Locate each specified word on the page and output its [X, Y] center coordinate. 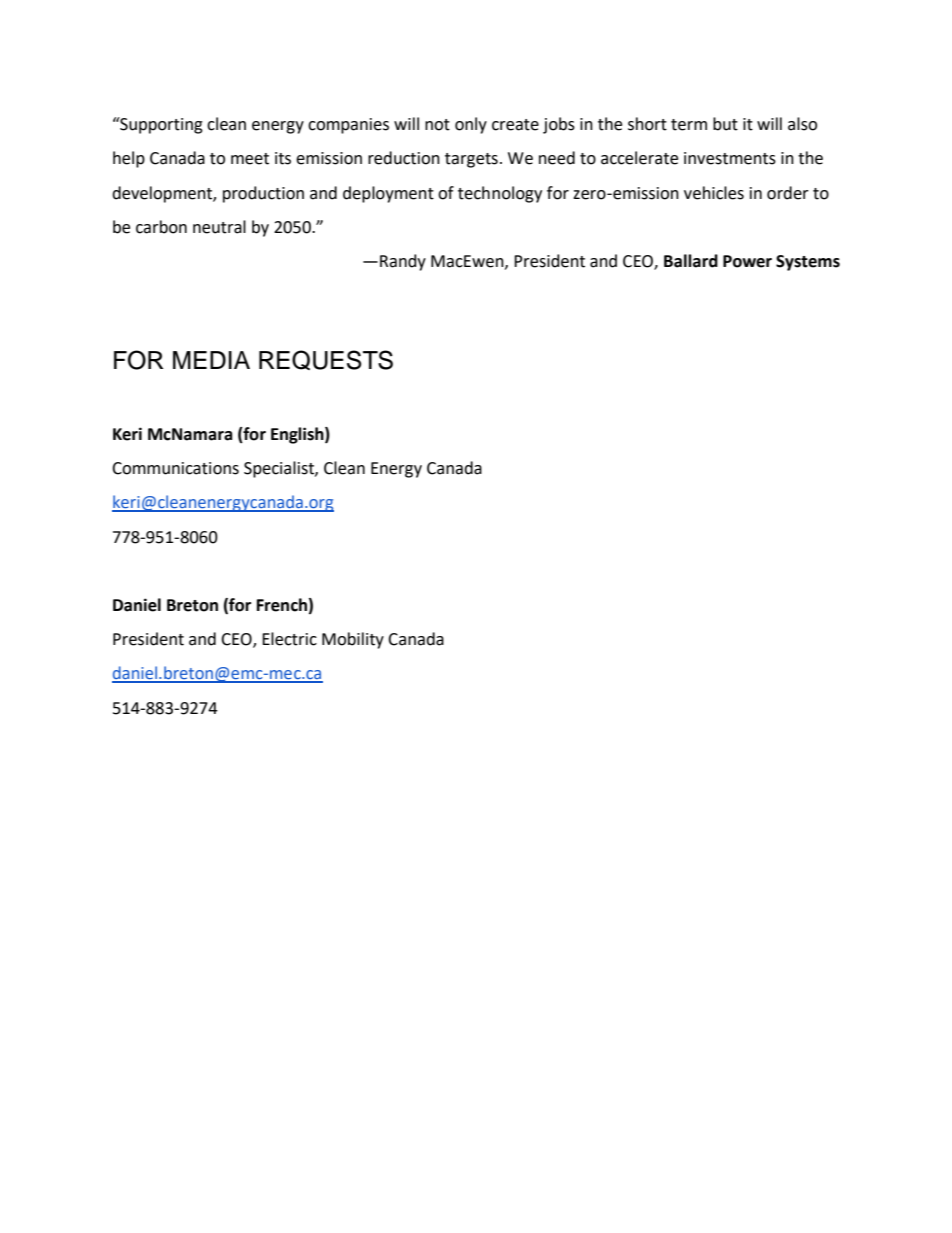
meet [250, 159]
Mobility [353, 640]
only [471, 125]
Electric [289, 639]
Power [747, 261]
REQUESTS [326, 360]
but [725, 124]
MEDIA [211, 360]
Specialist [280, 469]
